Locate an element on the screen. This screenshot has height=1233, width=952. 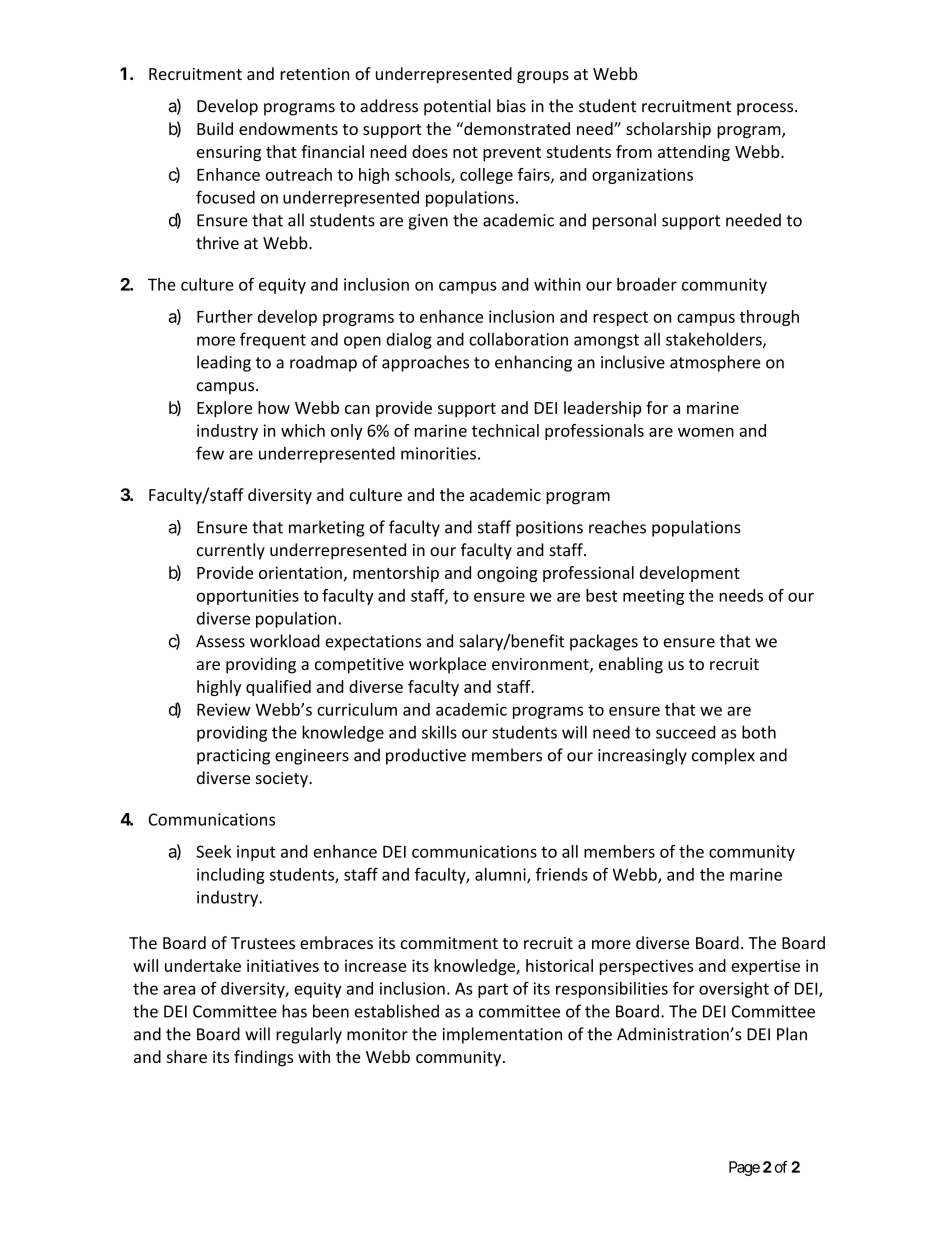
ongoing is located at coordinates (507, 574).
